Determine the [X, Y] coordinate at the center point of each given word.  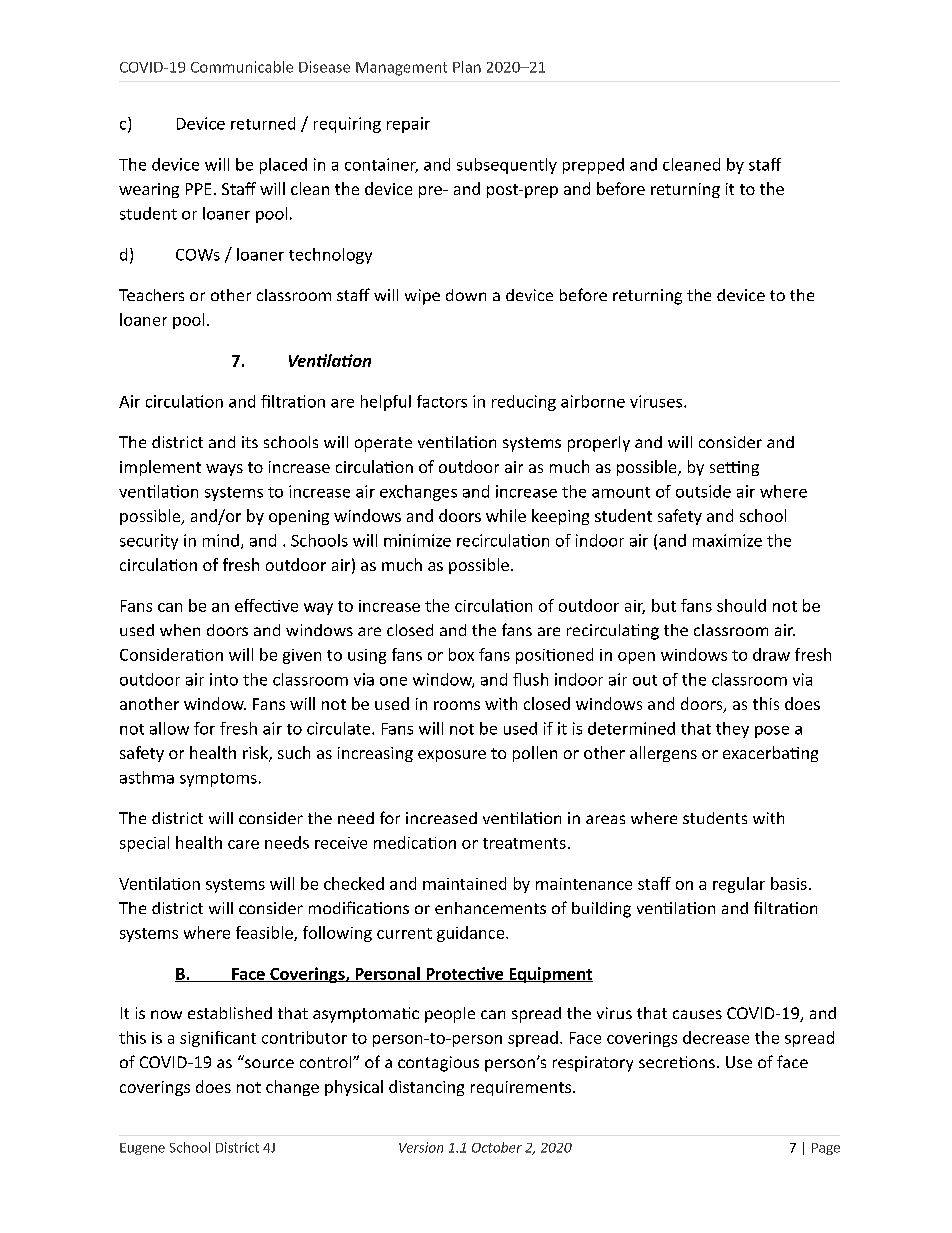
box [461, 654]
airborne [593, 401]
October [497, 1147]
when [180, 630]
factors [442, 401]
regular [739, 885]
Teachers [151, 295]
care [243, 844]
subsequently [507, 166]
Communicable [242, 67]
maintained [464, 883]
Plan [467, 67]
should [741, 605]
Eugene [142, 1149]
